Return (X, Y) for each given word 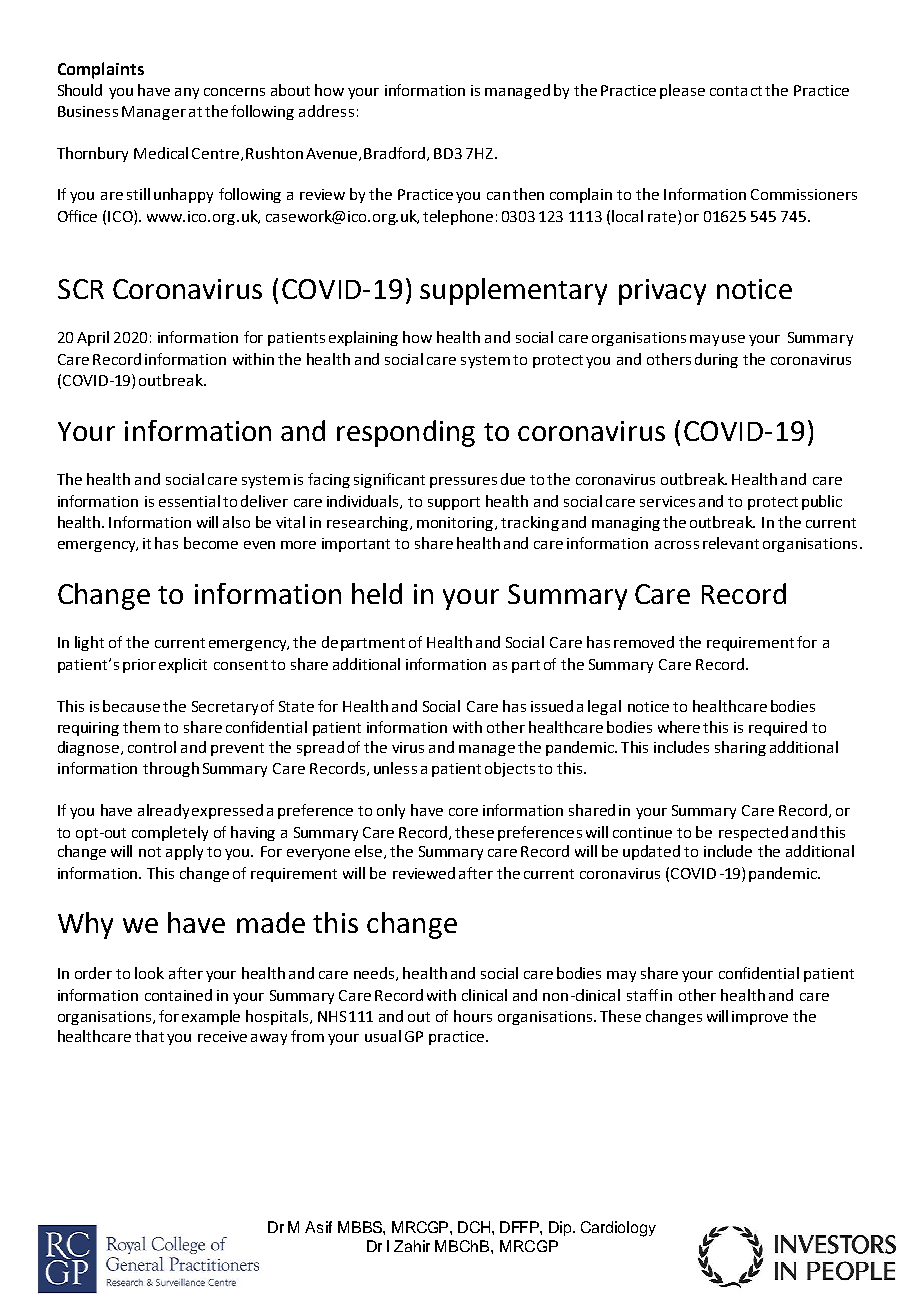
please (682, 91)
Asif (318, 1227)
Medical (161, 153)
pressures (463, 482)
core (463, 812)
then (528, 194)
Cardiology (618, 1229)
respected (753, 833)
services (667, 501)
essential (189, 501)
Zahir (412, 1246)
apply (184, 852)
